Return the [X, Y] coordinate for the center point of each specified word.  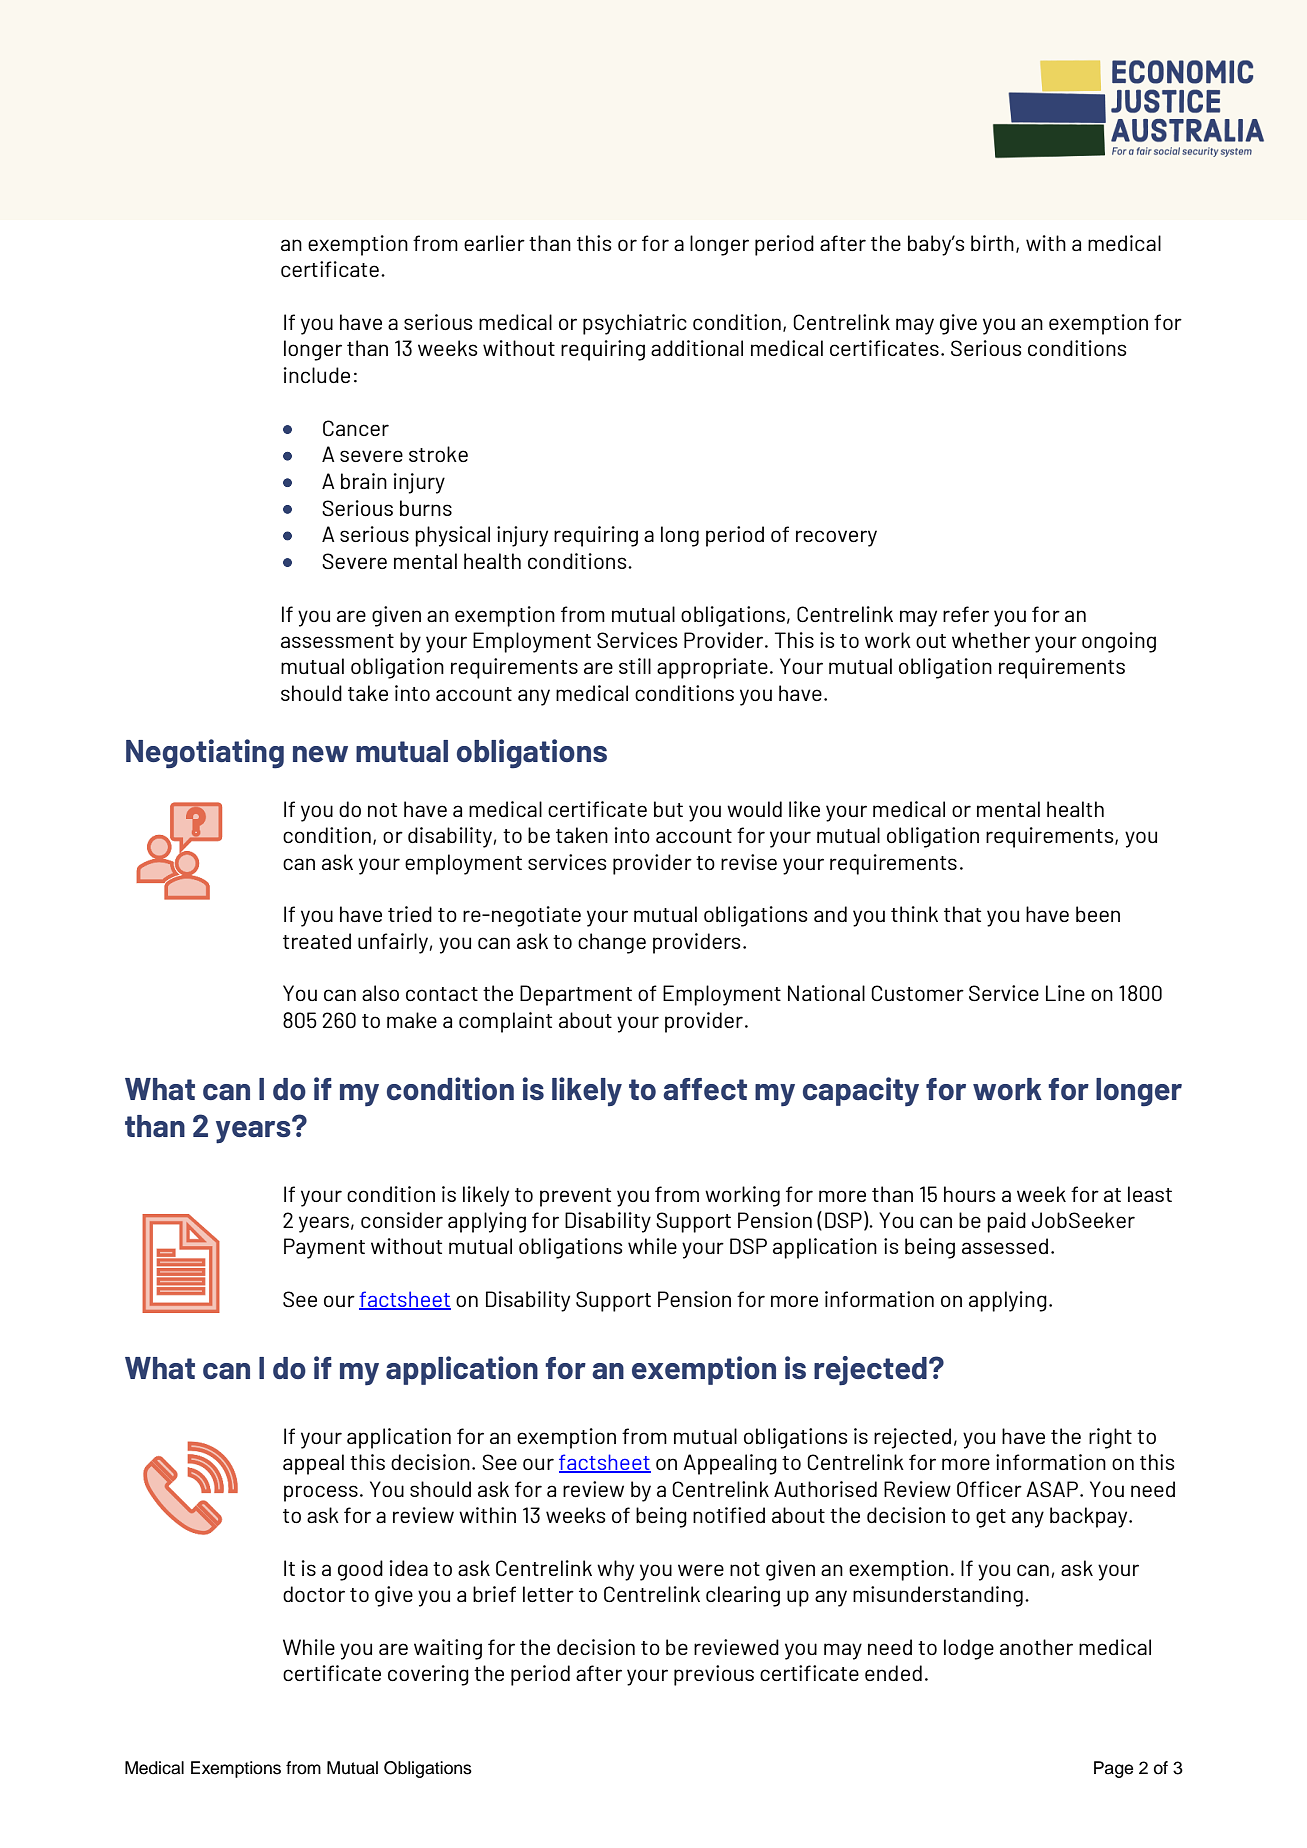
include [317, 375]
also [380, 993]
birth [992, 243]
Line [1065, 993]
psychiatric [635, 324]
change [612, 943]
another [1036, 1647]
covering [428, 1675]
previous [714, 1675]
